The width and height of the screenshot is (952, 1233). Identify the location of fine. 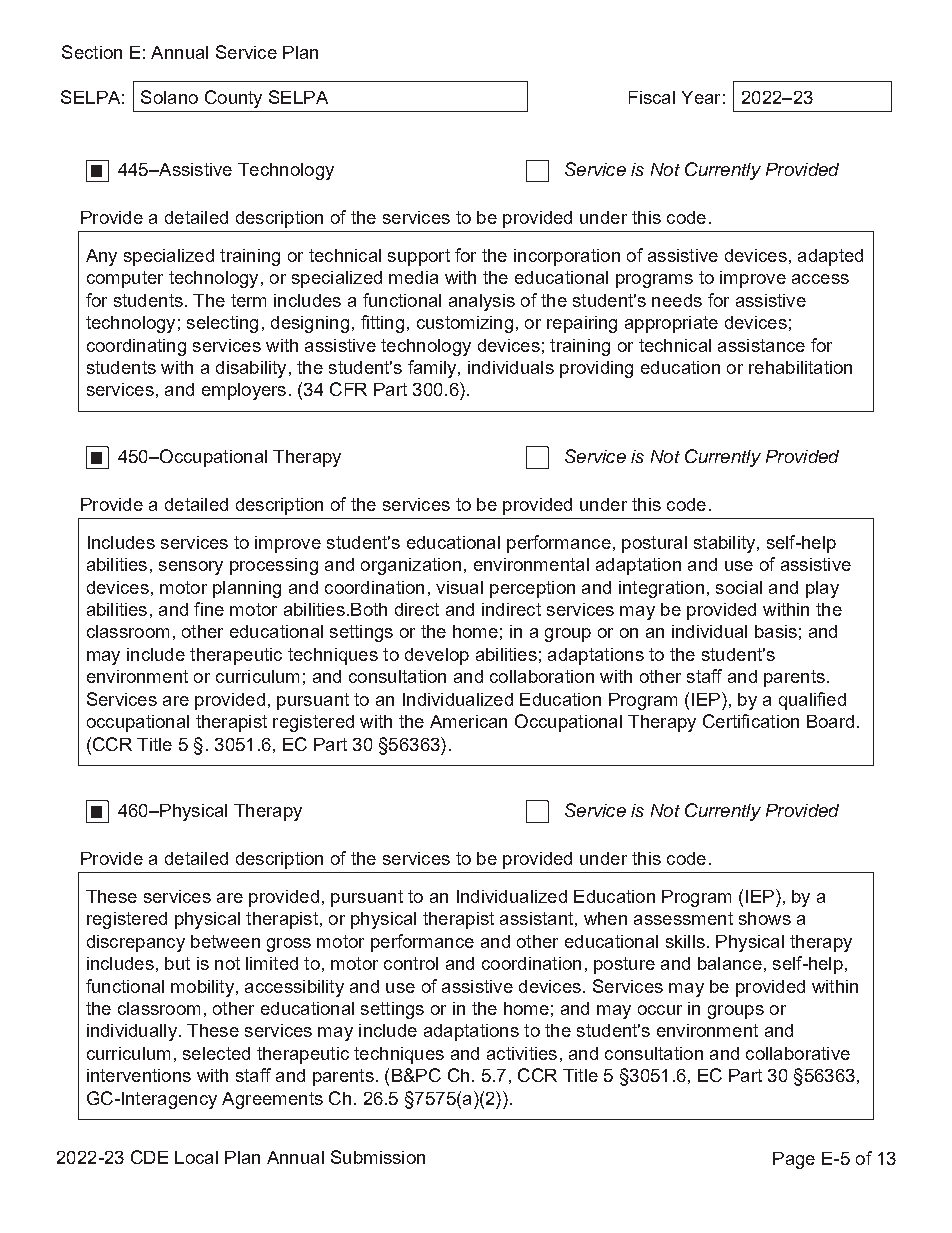
(209, 609).
